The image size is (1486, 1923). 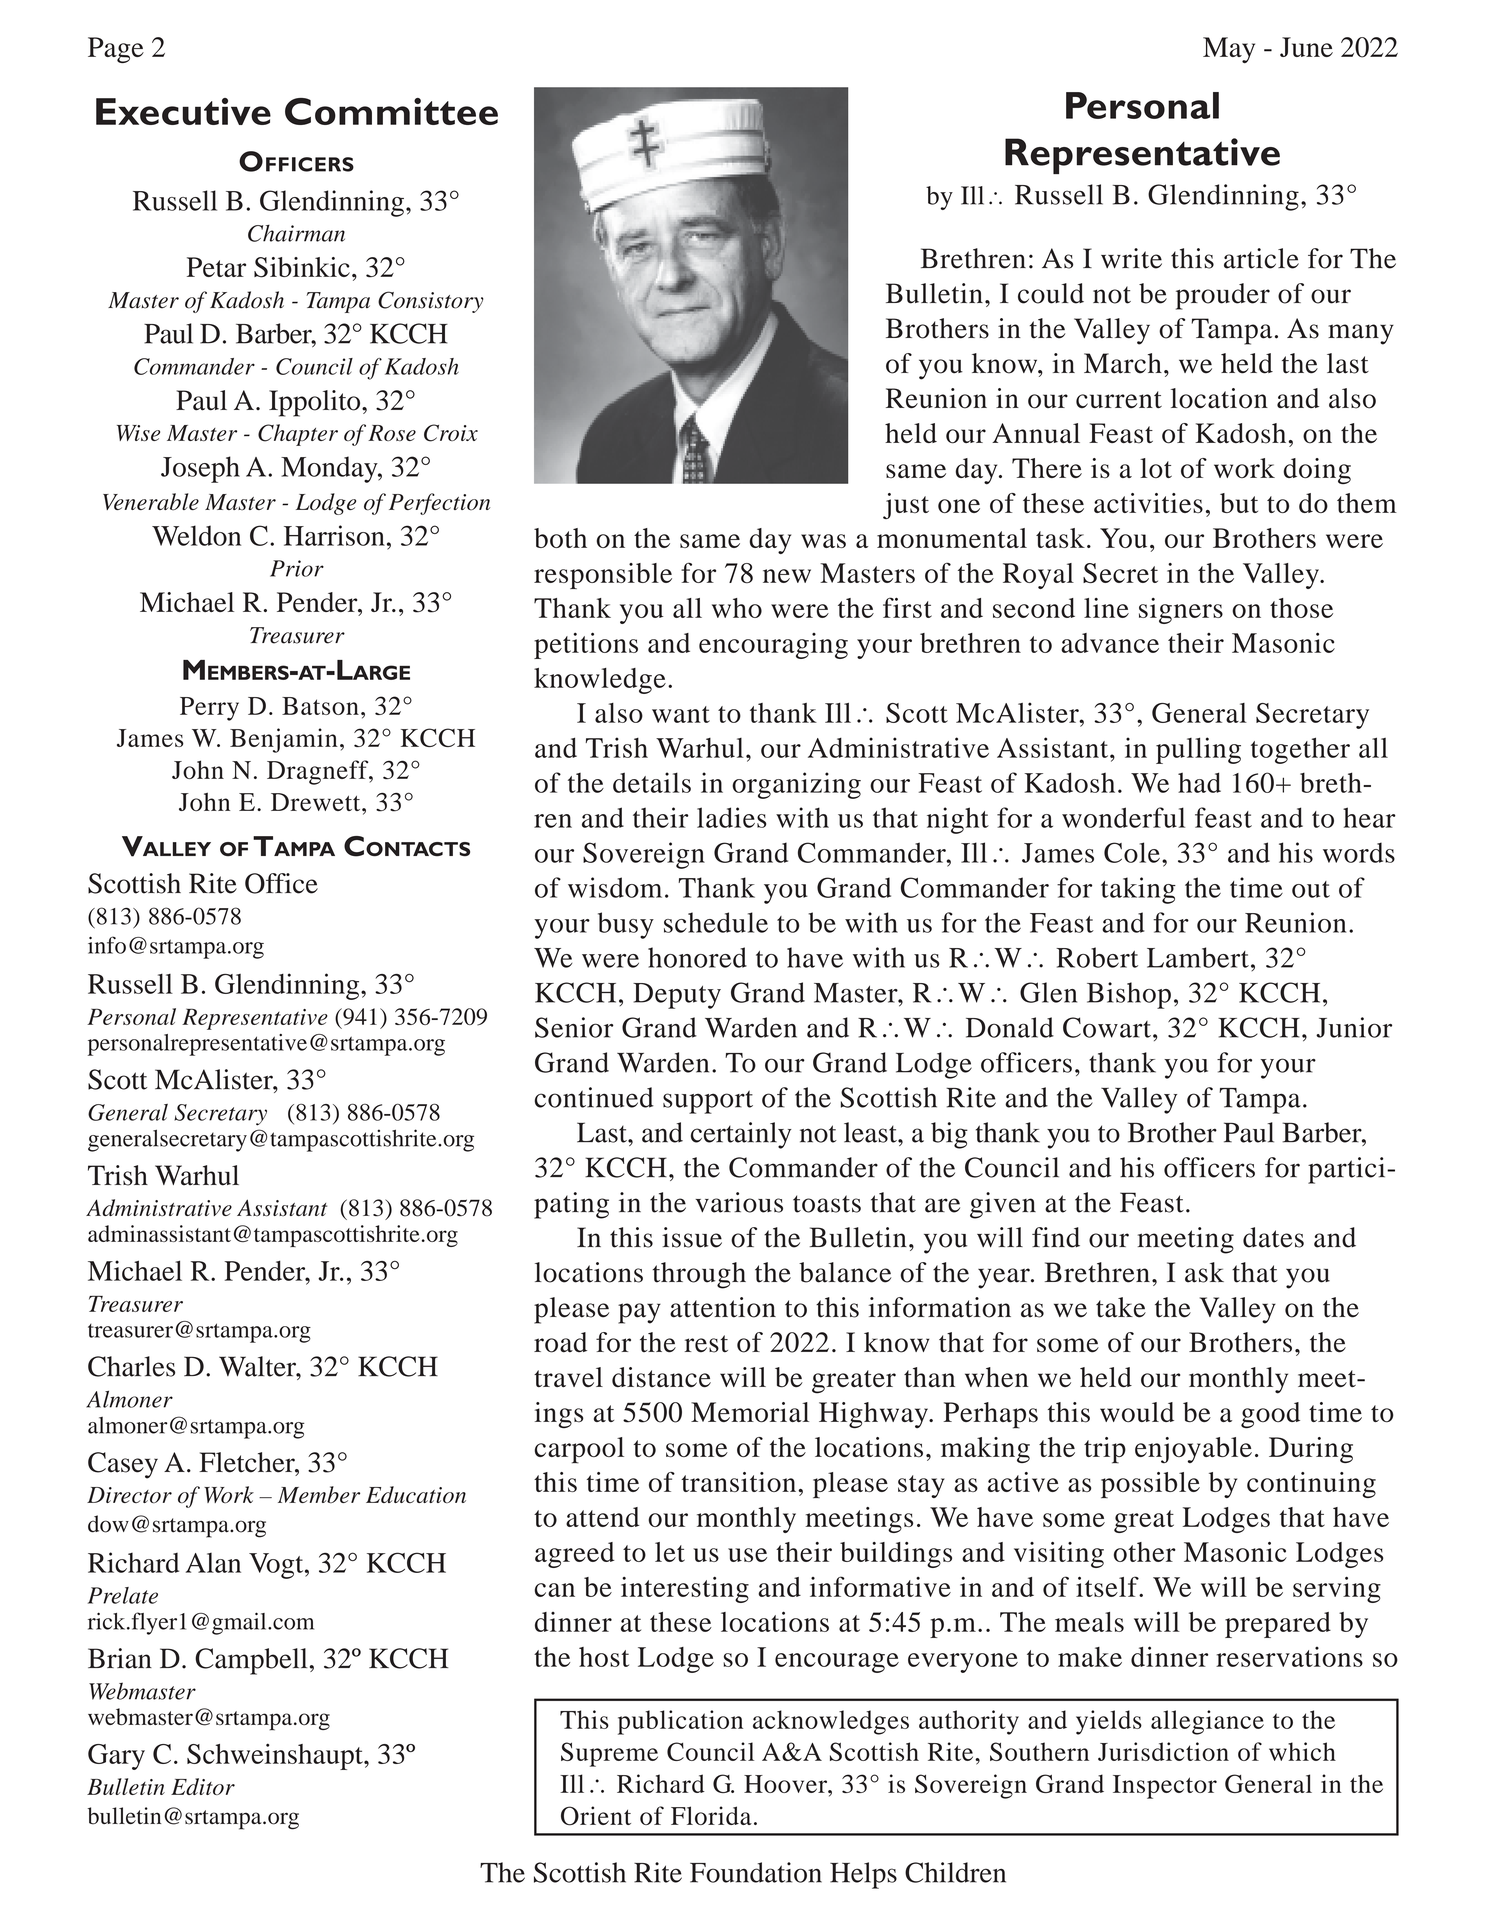 I want to click on Inspector, so click(x=1165, y=1787).
